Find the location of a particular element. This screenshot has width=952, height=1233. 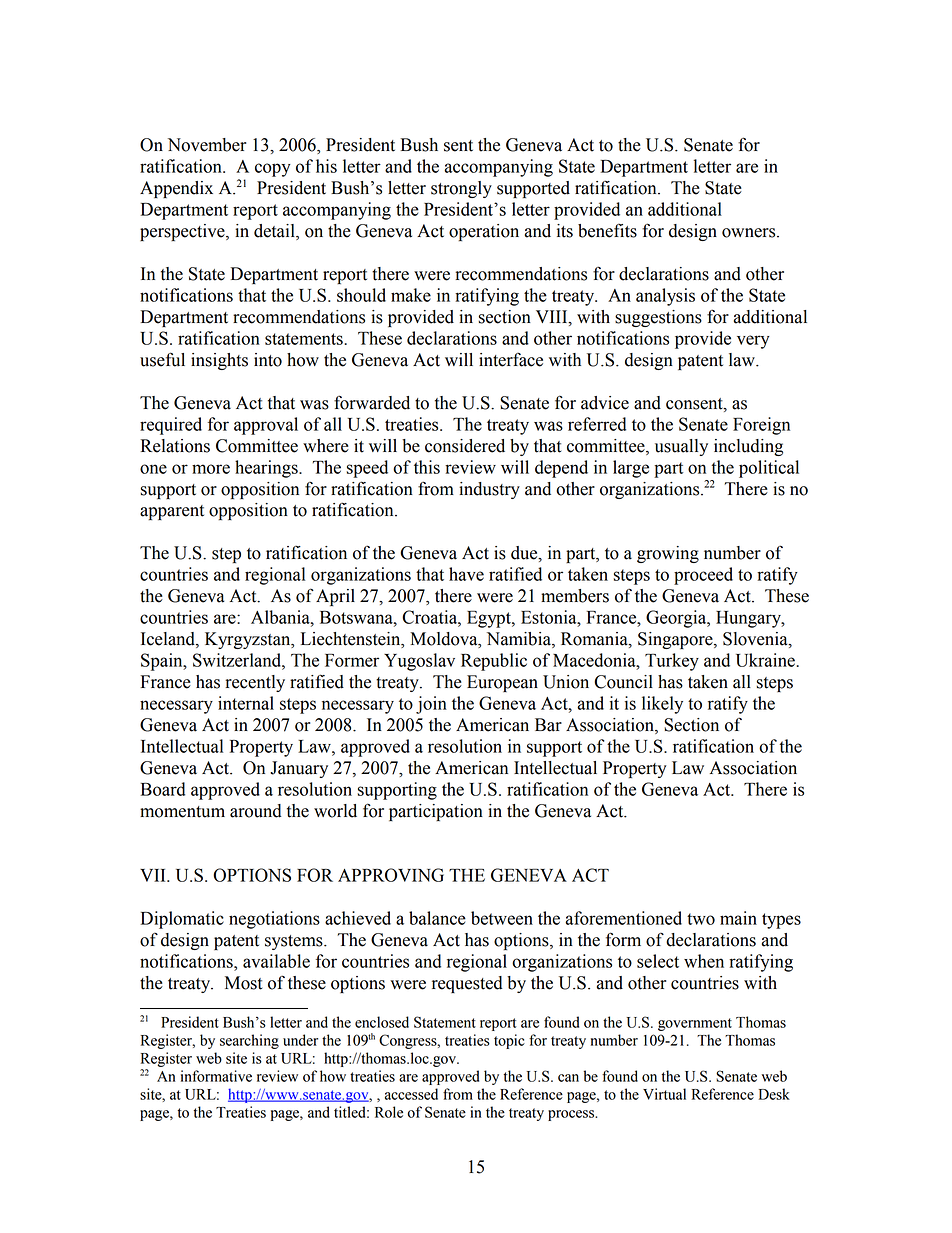

Singapore is located at coordinates (676, 640).
